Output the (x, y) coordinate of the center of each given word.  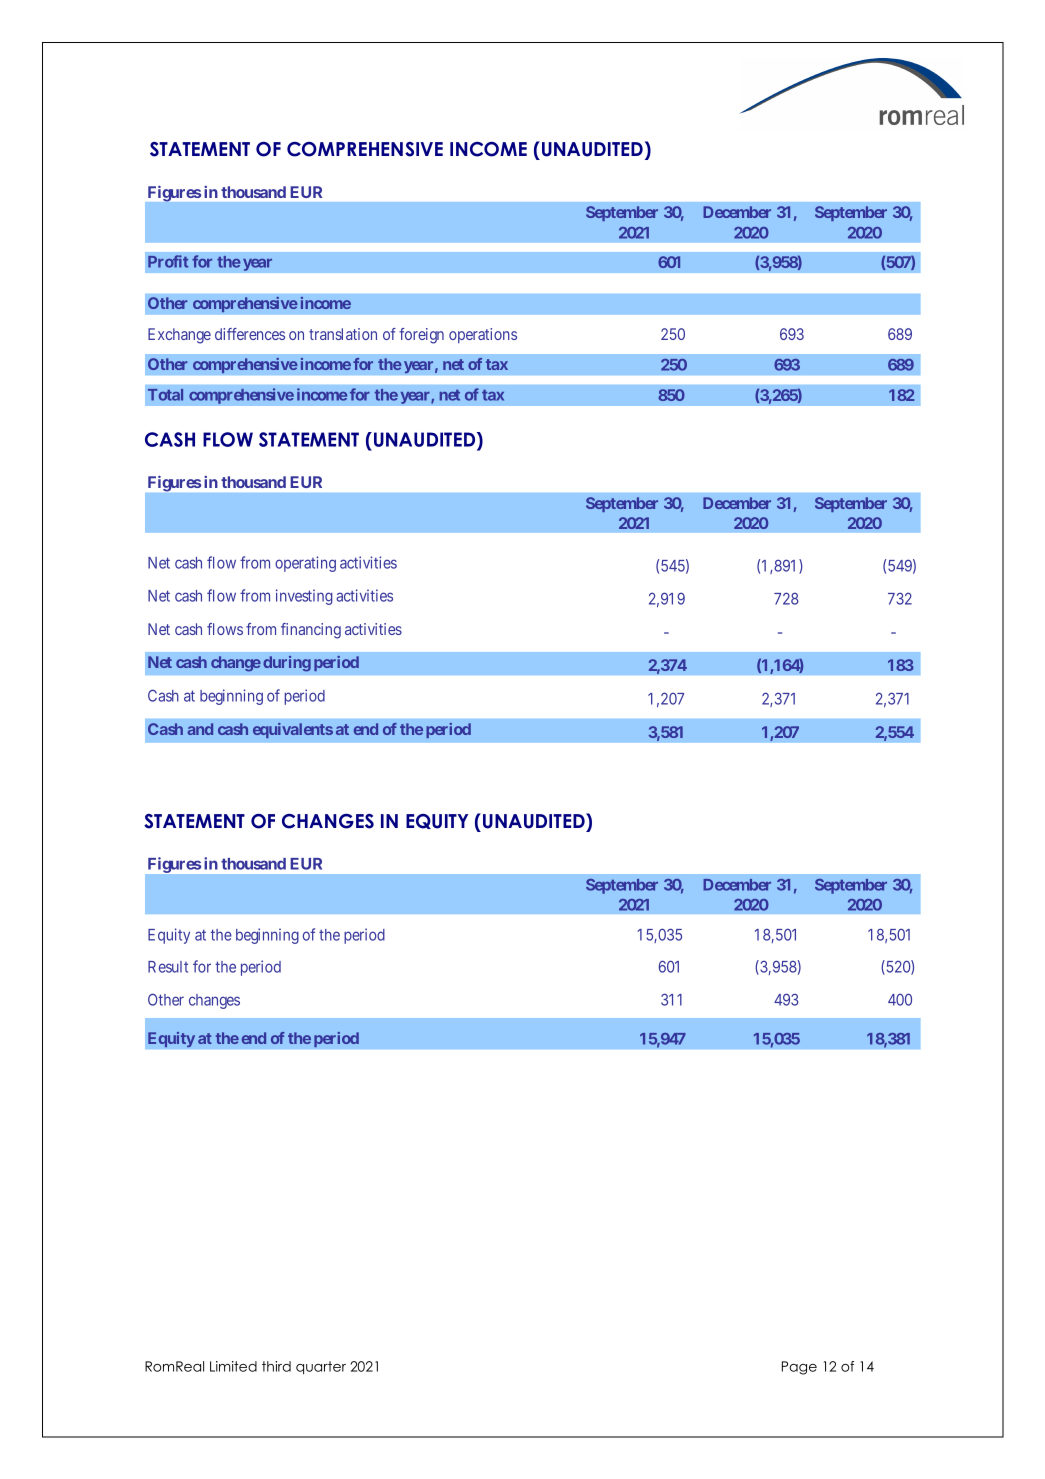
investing (304, 597)
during (287, 664)
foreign (421, 336)
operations (483, 335)
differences (250, 334)
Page (799, 1368)
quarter (321, 1367)
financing (311, 631)
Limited (233, 1366)
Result (168, 967)
